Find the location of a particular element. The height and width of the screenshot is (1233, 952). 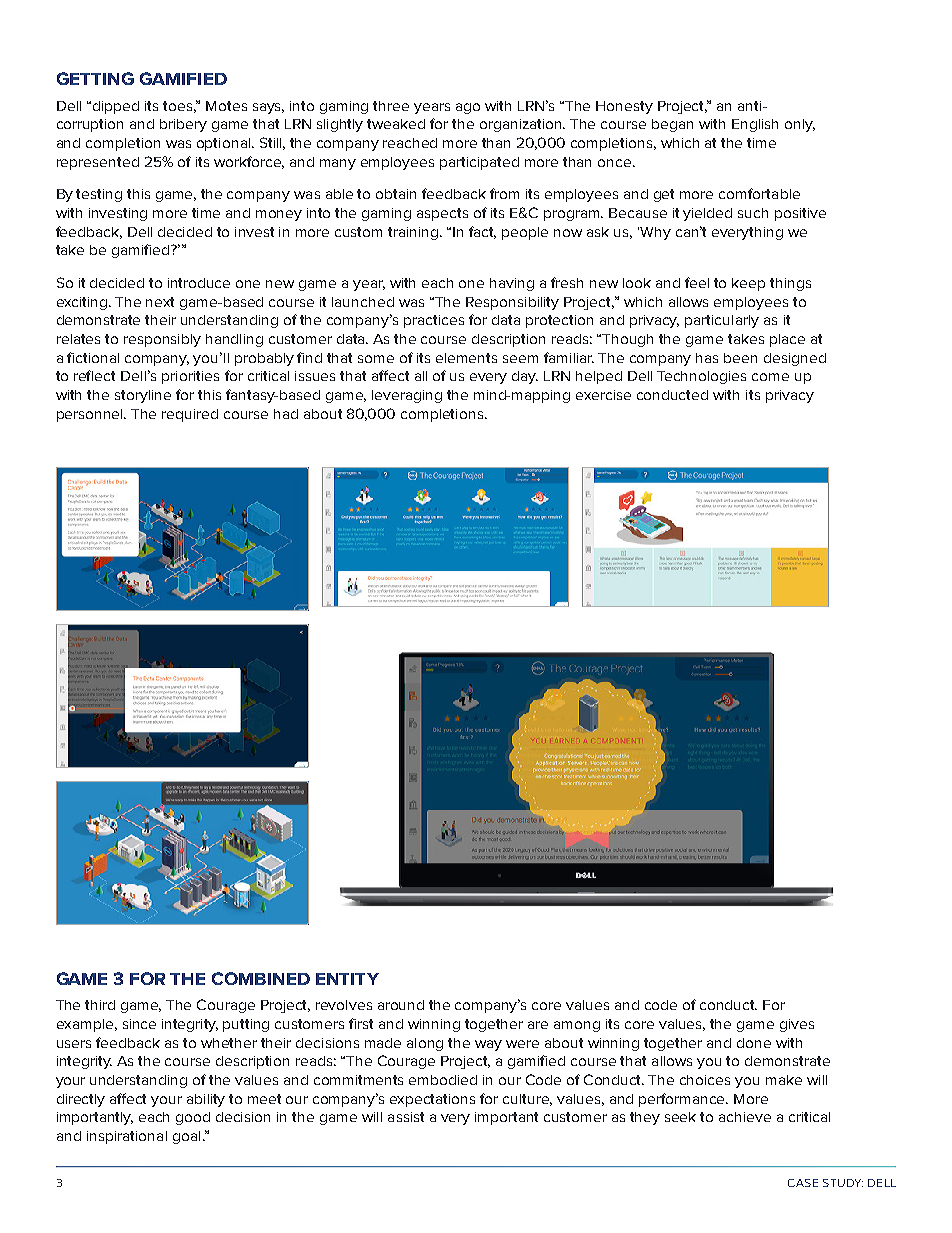

goal is located at coordinates (186, 1137).
